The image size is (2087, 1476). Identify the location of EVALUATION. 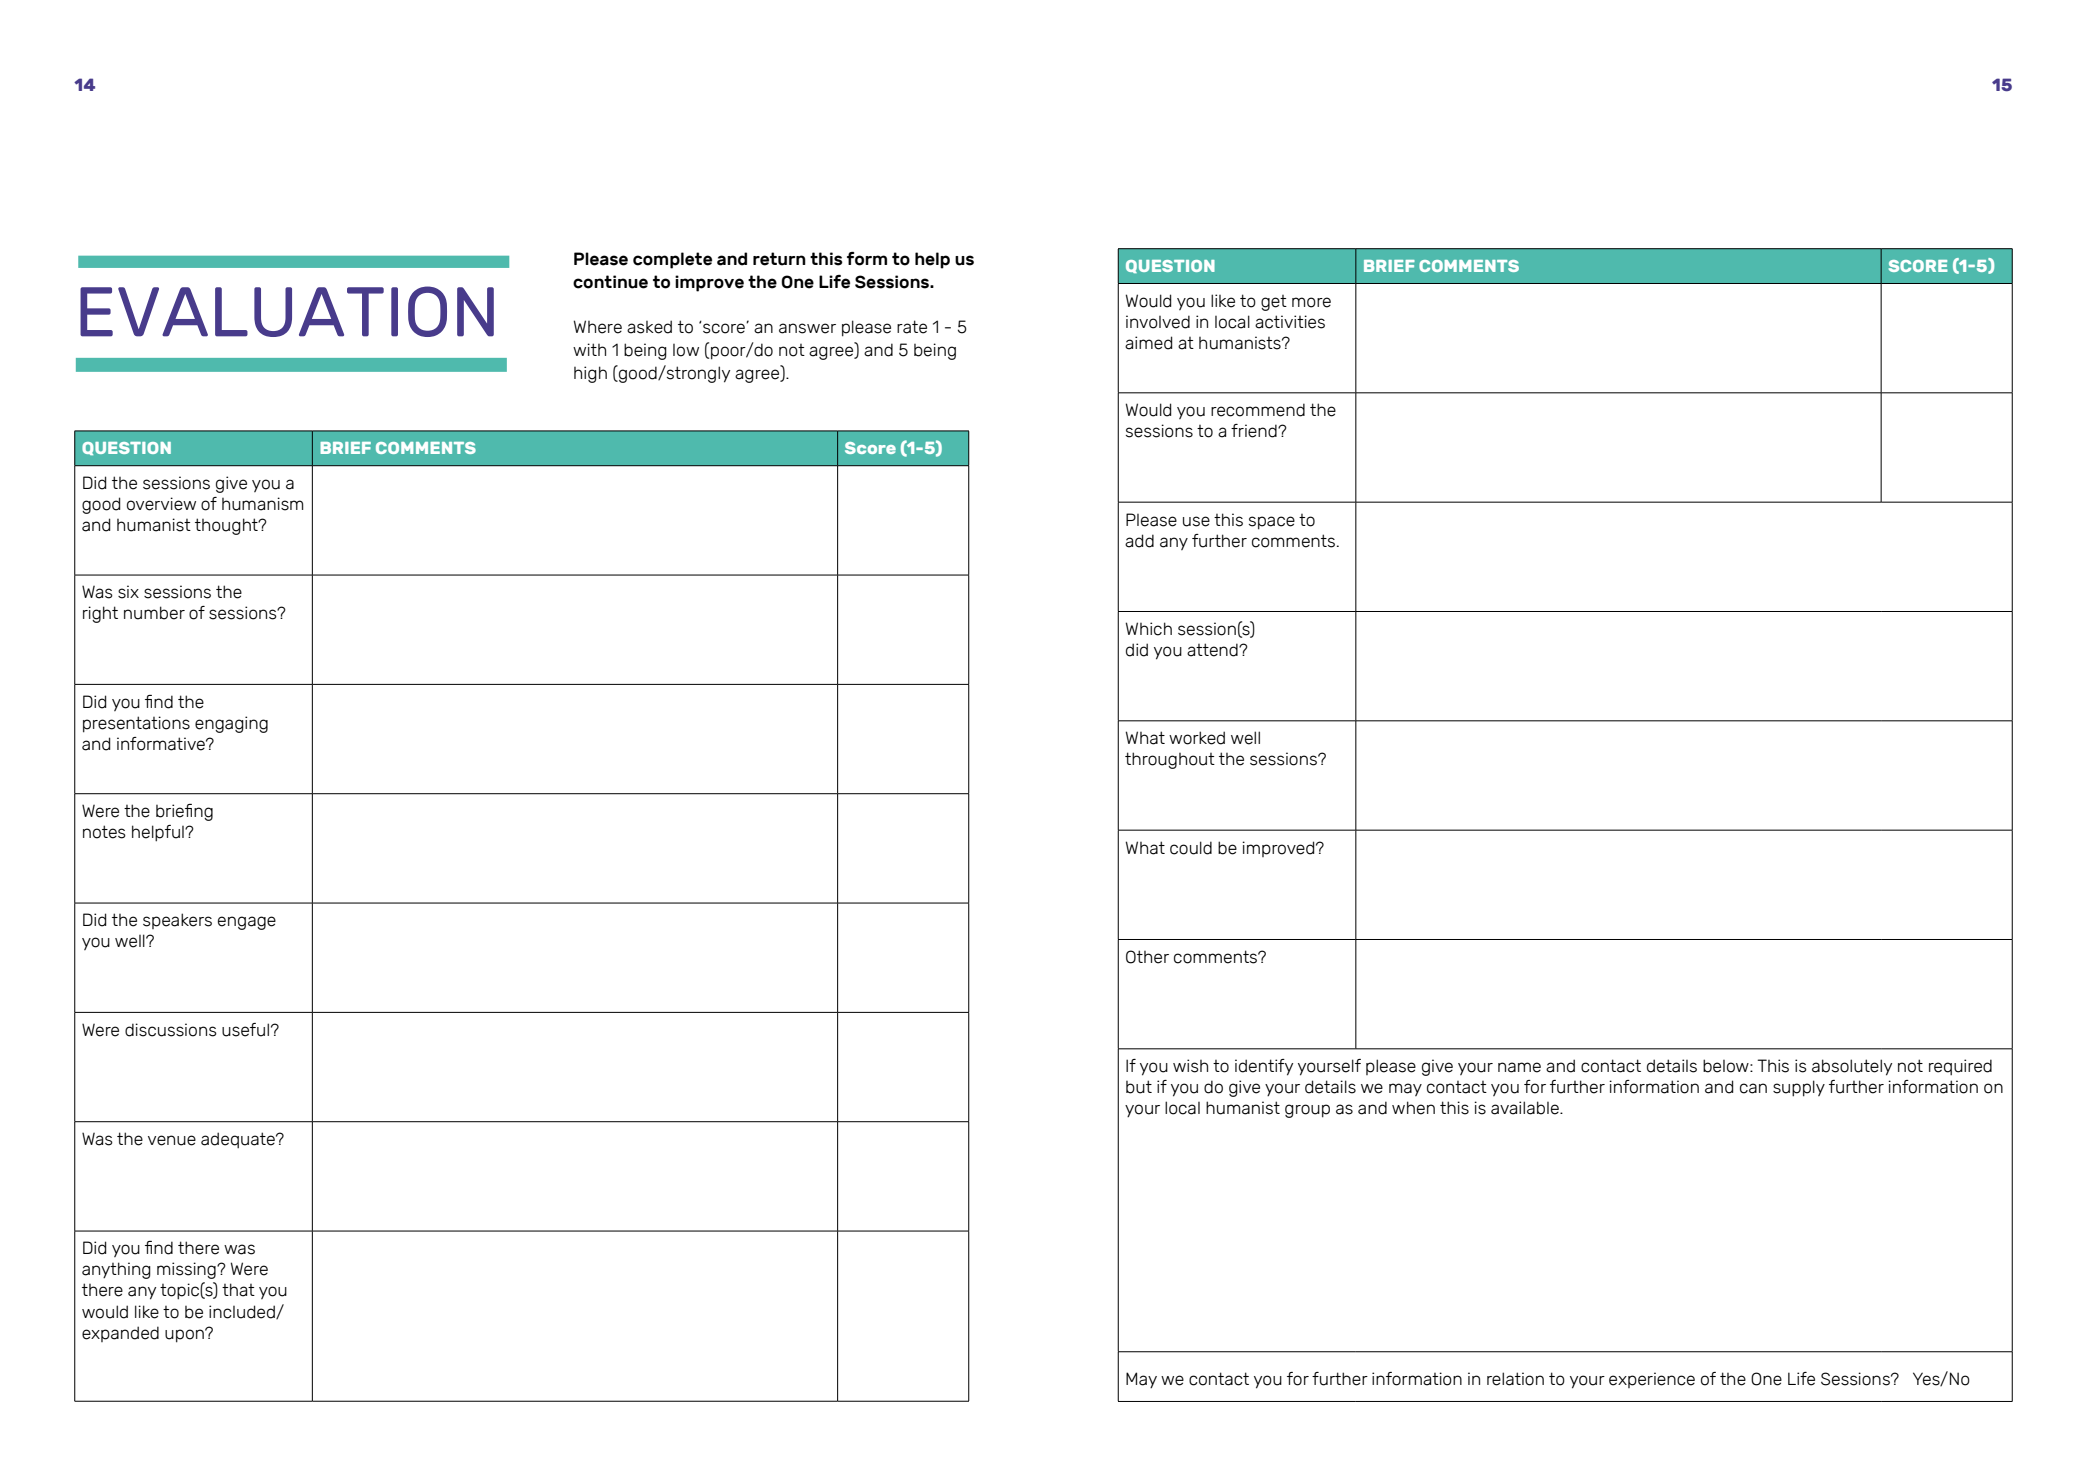
(287, 311).
